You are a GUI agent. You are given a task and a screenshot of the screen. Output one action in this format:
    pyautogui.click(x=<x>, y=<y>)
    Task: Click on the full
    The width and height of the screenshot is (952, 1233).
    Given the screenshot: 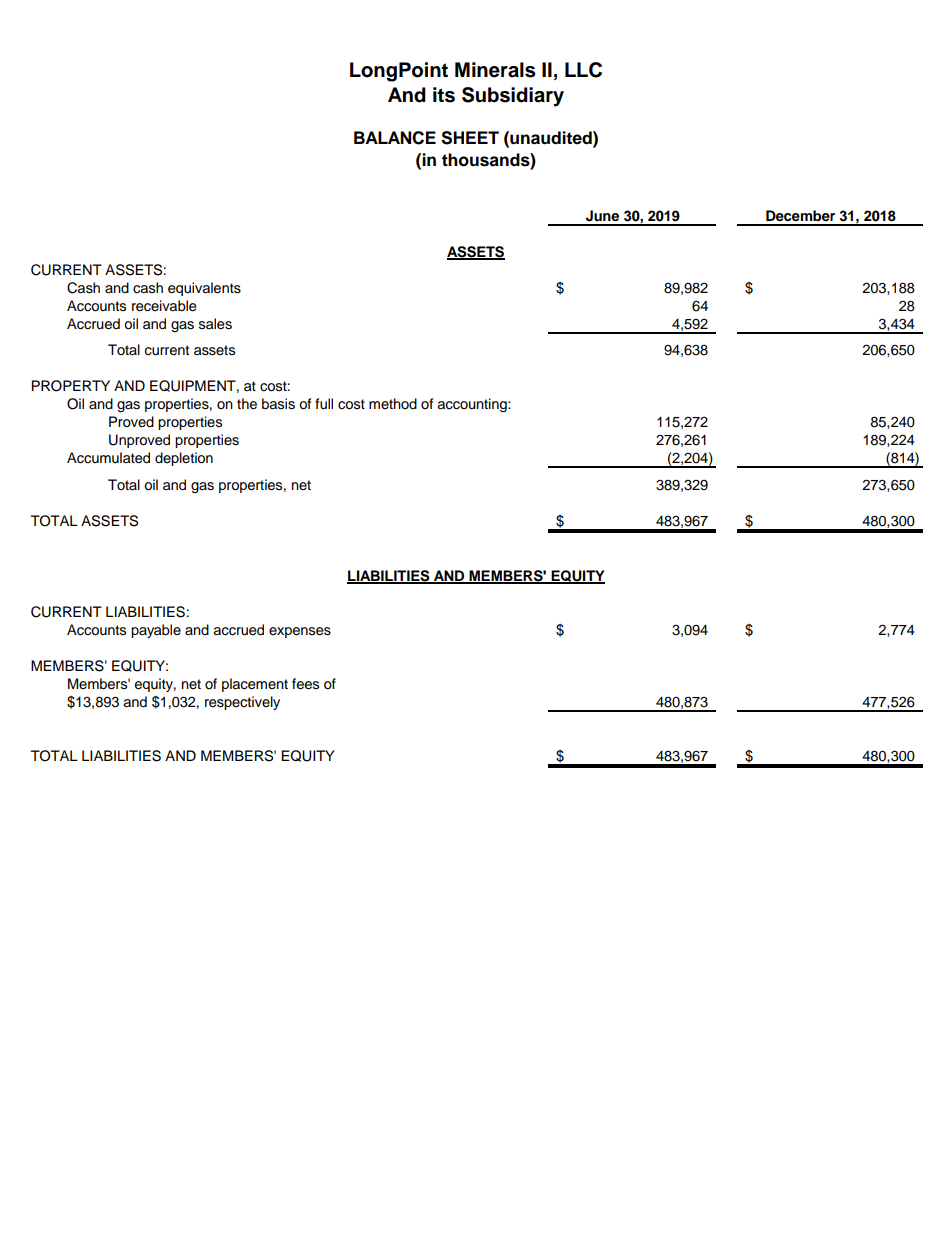 What is the action you would take?
    pyautogui.click(x=324, y=404)
